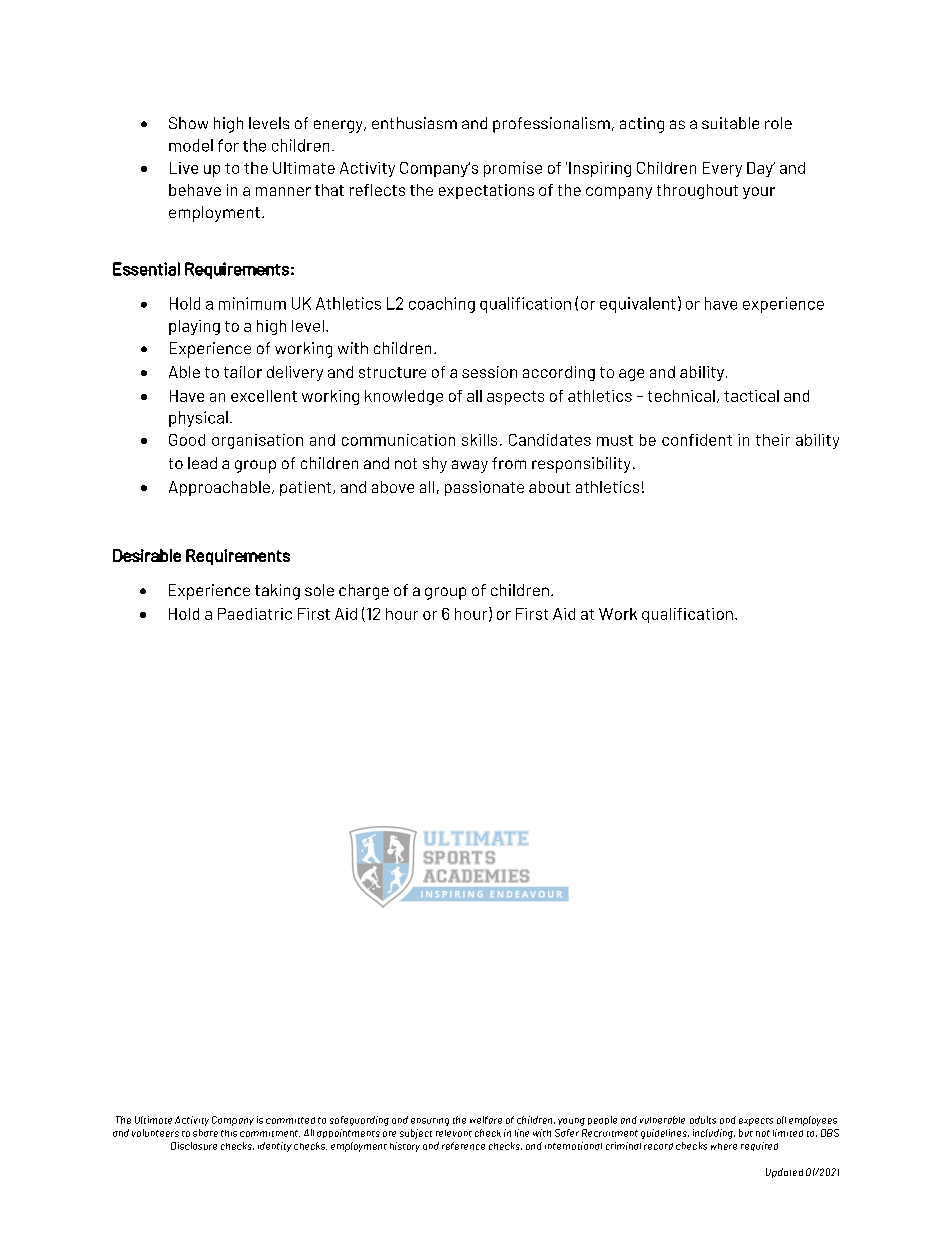  I want to click on charge, so click(364, 592).
